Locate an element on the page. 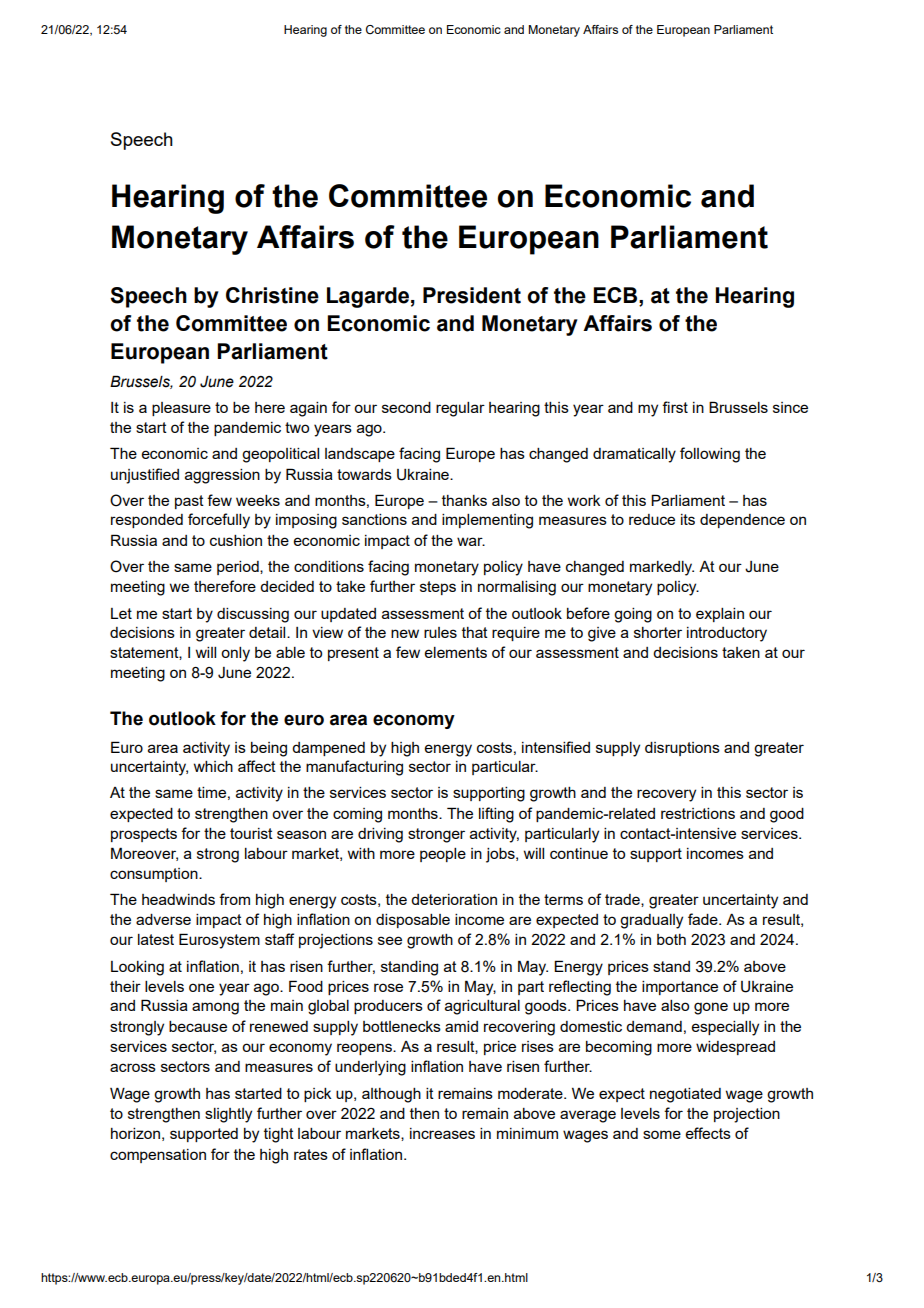  first is located at coordinates (675, 407).
